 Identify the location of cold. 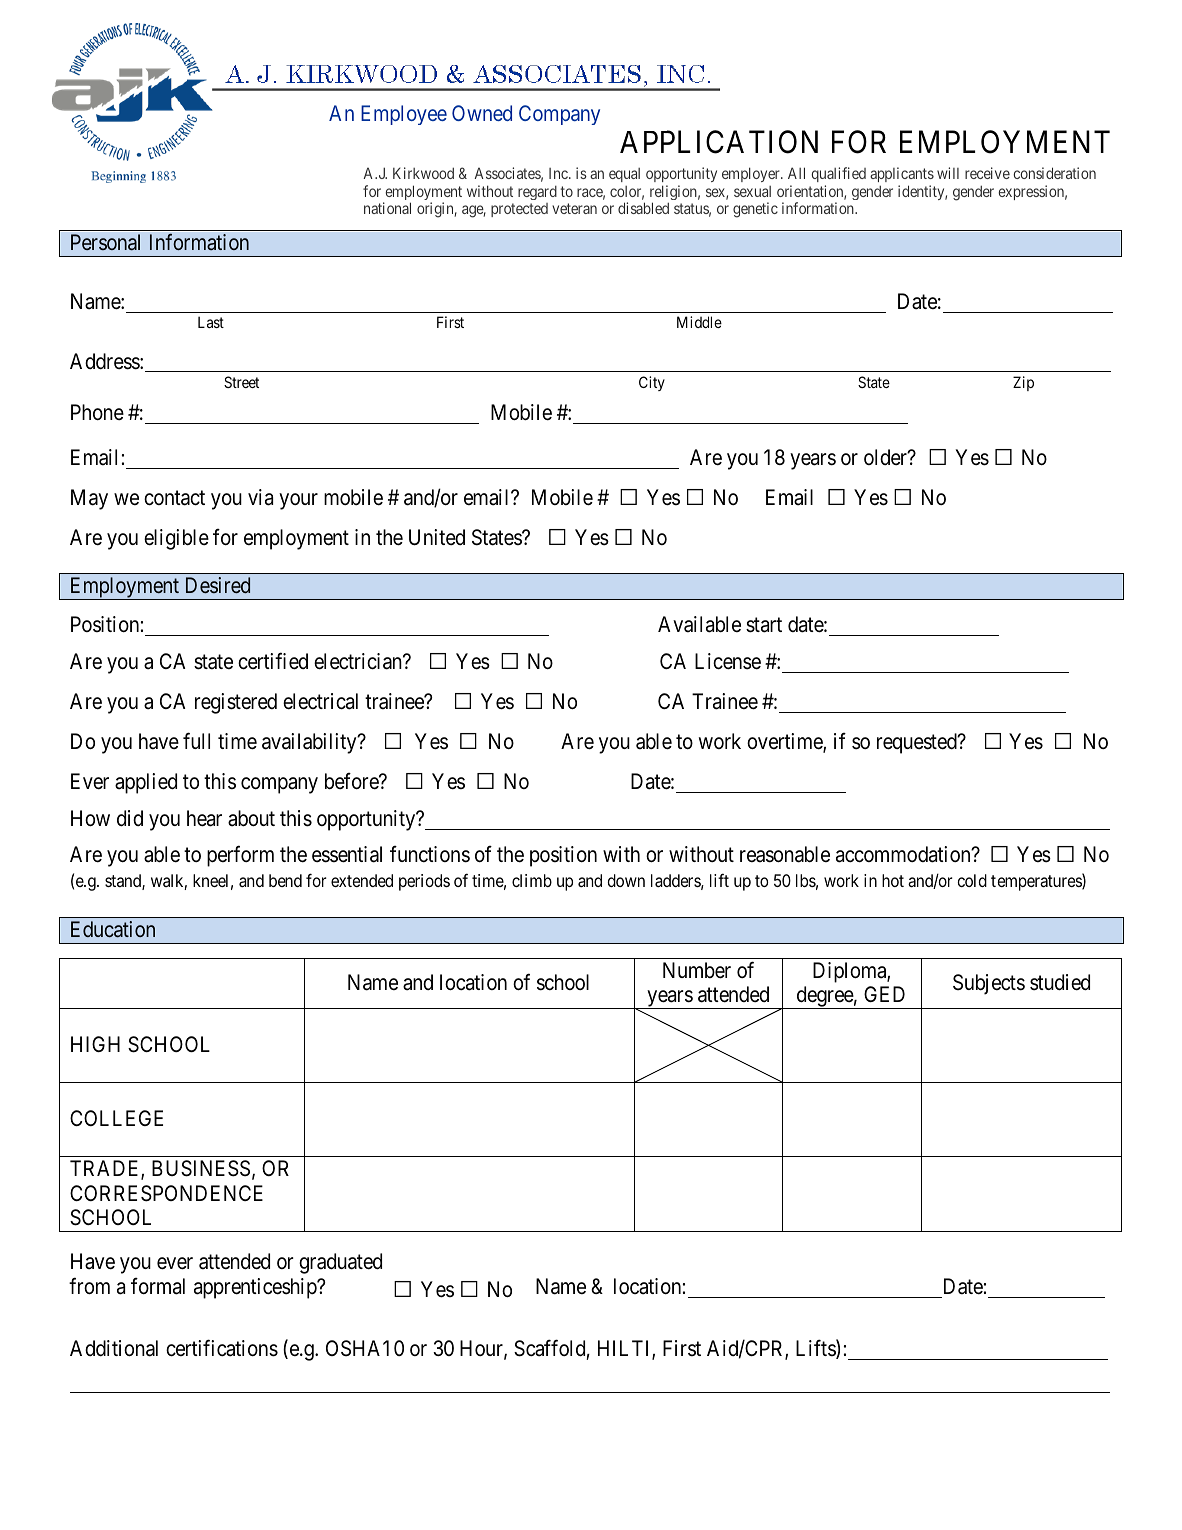
(972, 880).
